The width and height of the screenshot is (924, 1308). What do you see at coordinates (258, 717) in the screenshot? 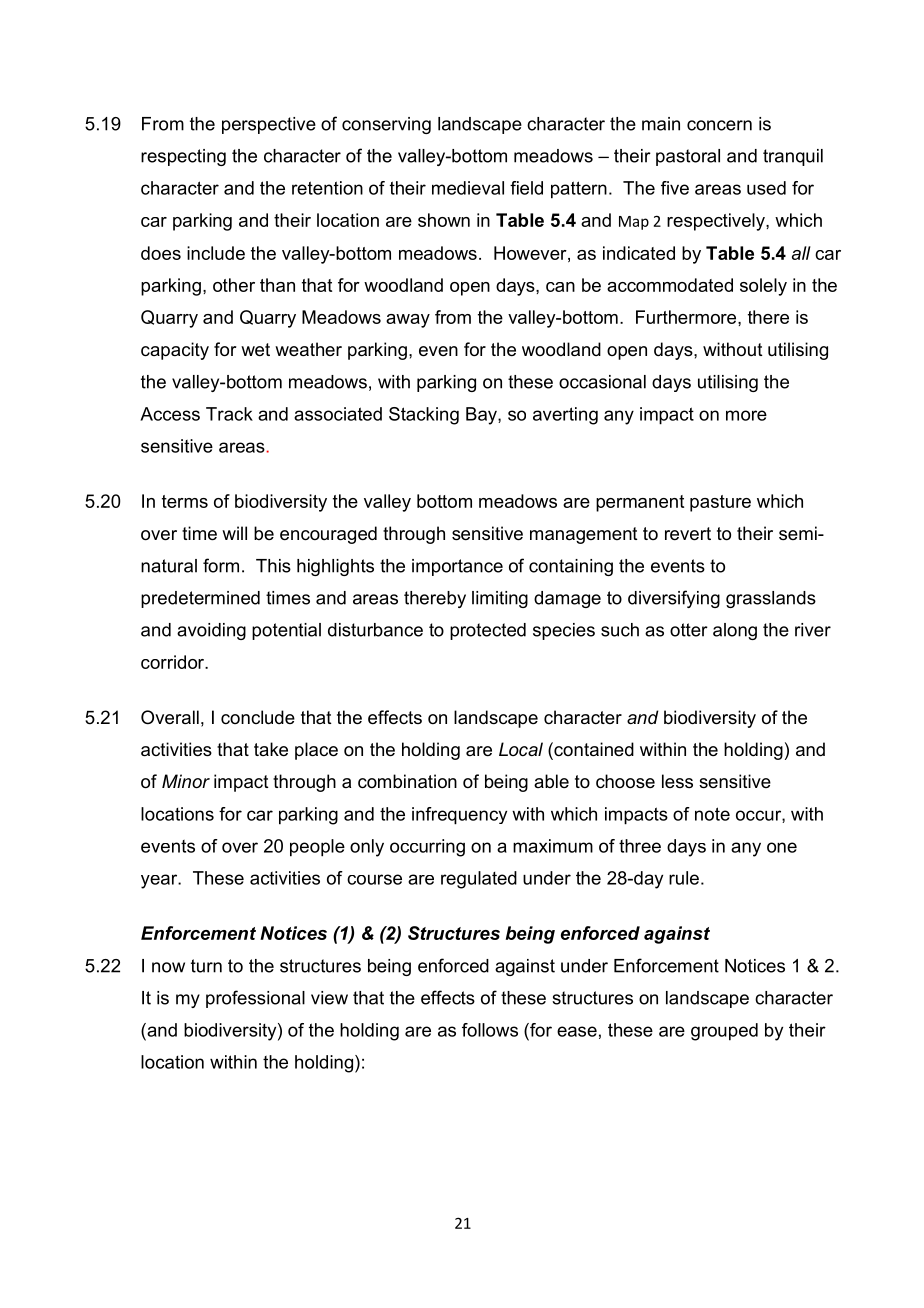
I see `conclude` at bounding box center [258, 717].
